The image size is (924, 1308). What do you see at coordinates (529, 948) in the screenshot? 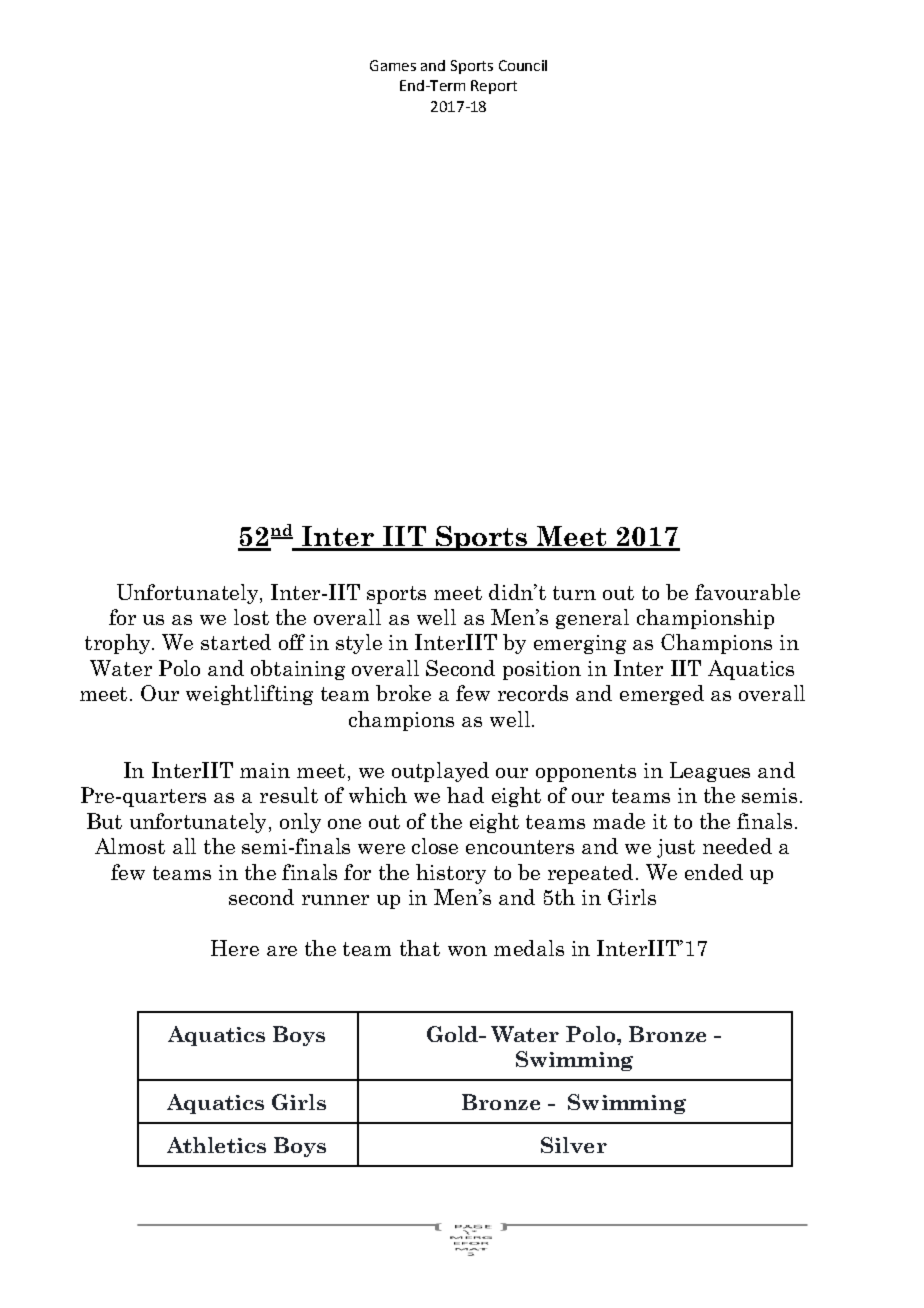
I see `medals` at bounding box center [529, 948].
